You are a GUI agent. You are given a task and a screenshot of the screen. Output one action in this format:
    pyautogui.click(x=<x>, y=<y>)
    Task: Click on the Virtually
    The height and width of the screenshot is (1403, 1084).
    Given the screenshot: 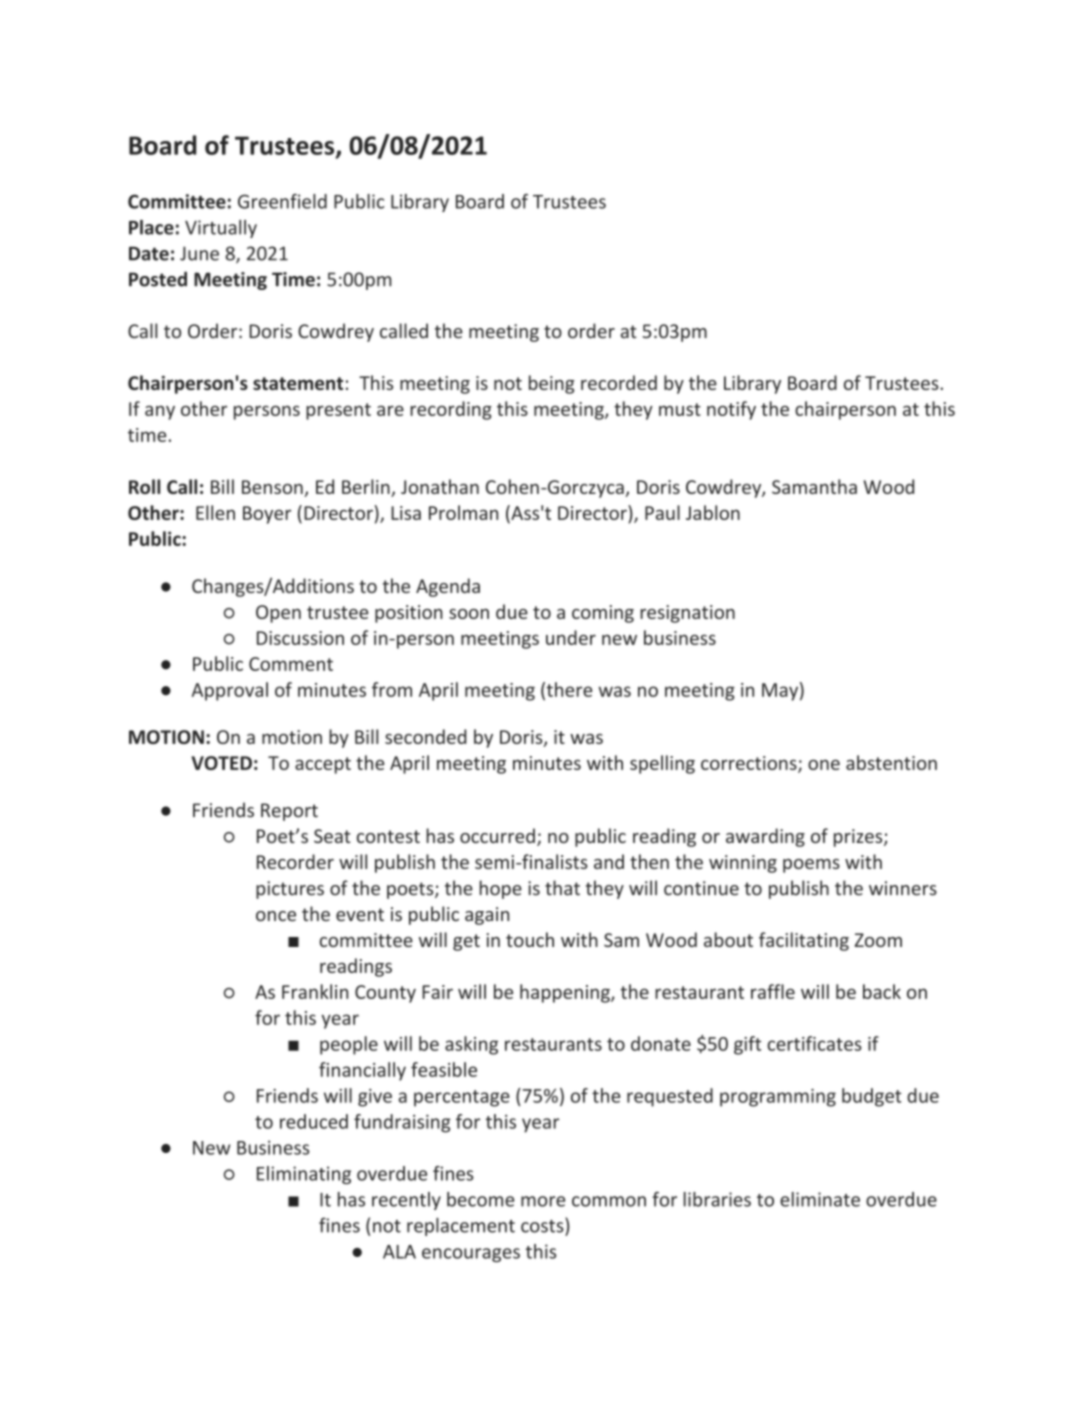 What is the action you would take?
    pyautogui.click(x=221, y=229)
